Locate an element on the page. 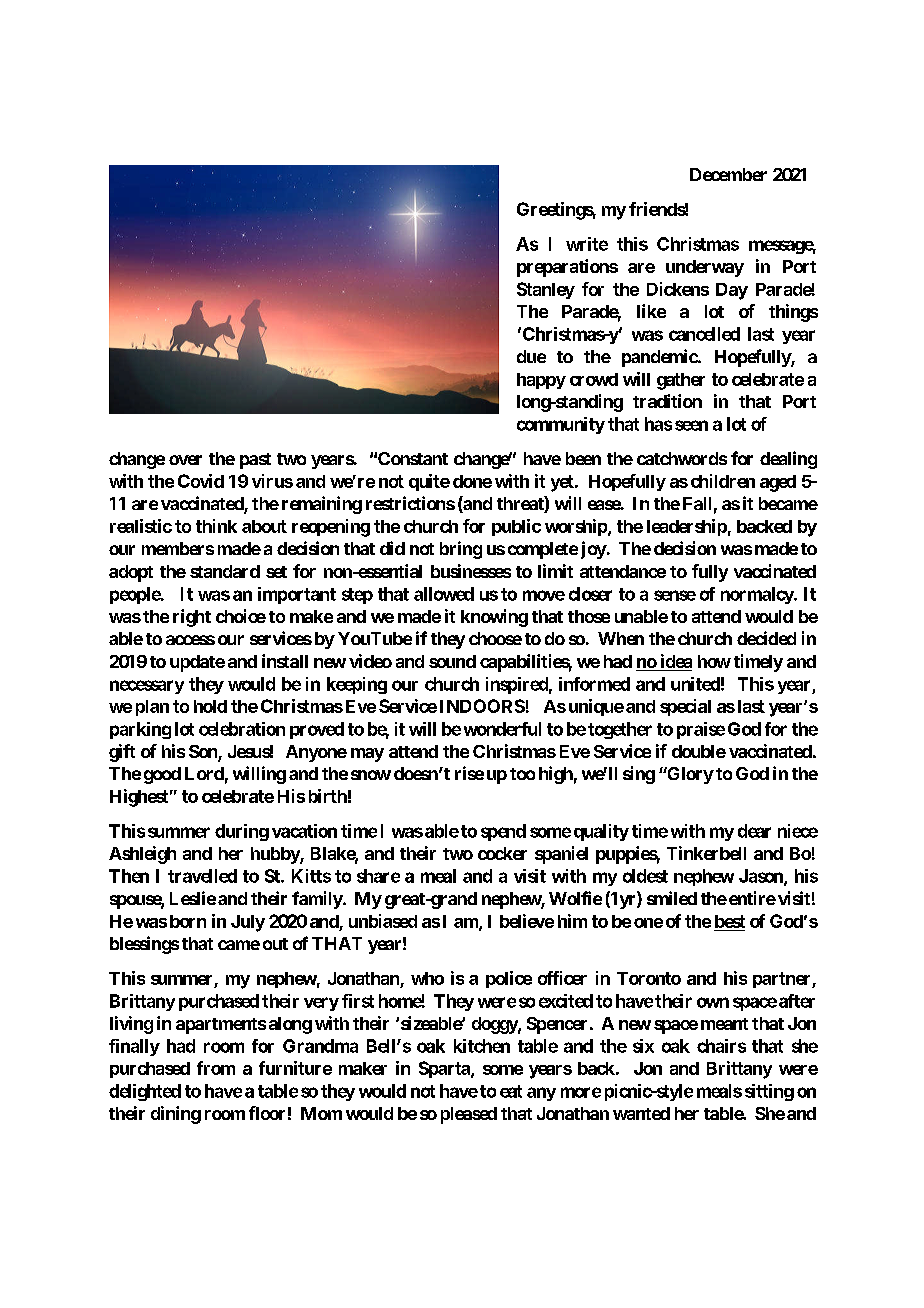 Image resolution: width=924 pixels, height=1308 pixels. too is located at coordinates (522, 774).
